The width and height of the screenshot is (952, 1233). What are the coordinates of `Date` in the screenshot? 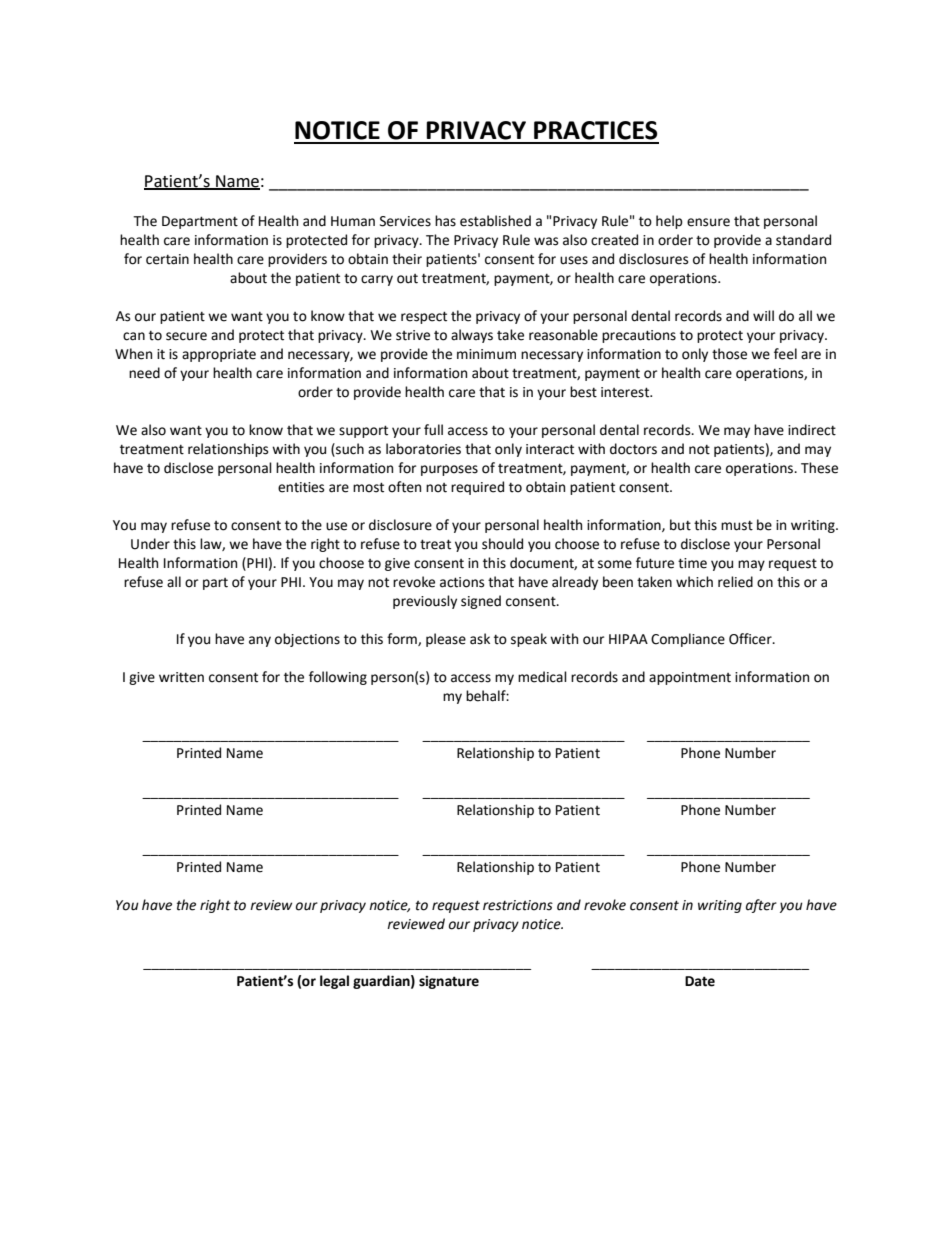 It's located at (700, 981).
